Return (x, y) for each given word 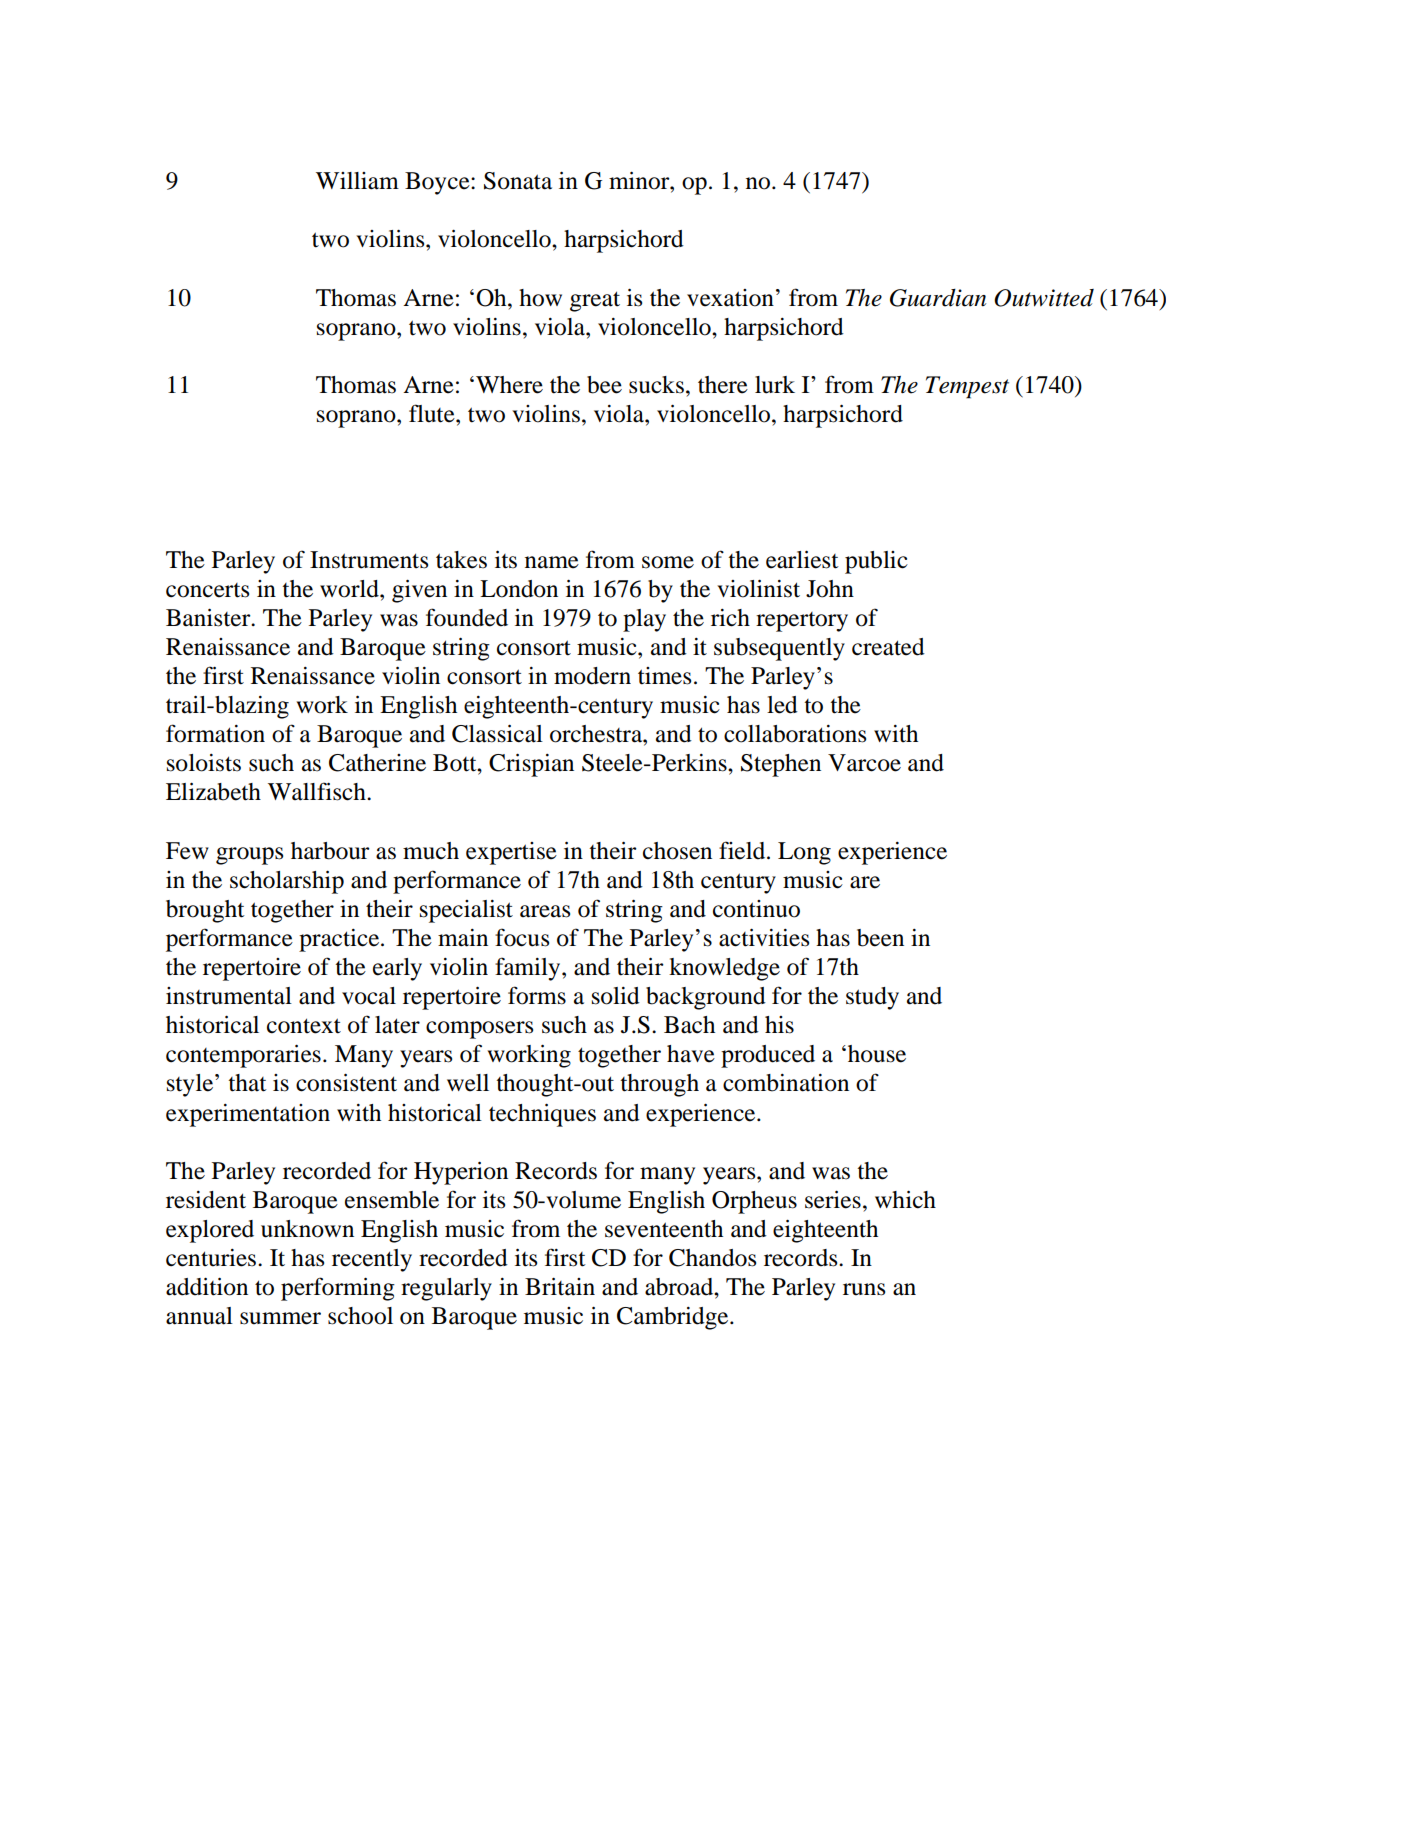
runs (864, 1289)
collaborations (795, 734)
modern (592, 676)
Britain (560, 1287)
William (357, 181)
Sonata (518, 181)
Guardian (938, 298)
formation (215, 733)
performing (338, 1289)
